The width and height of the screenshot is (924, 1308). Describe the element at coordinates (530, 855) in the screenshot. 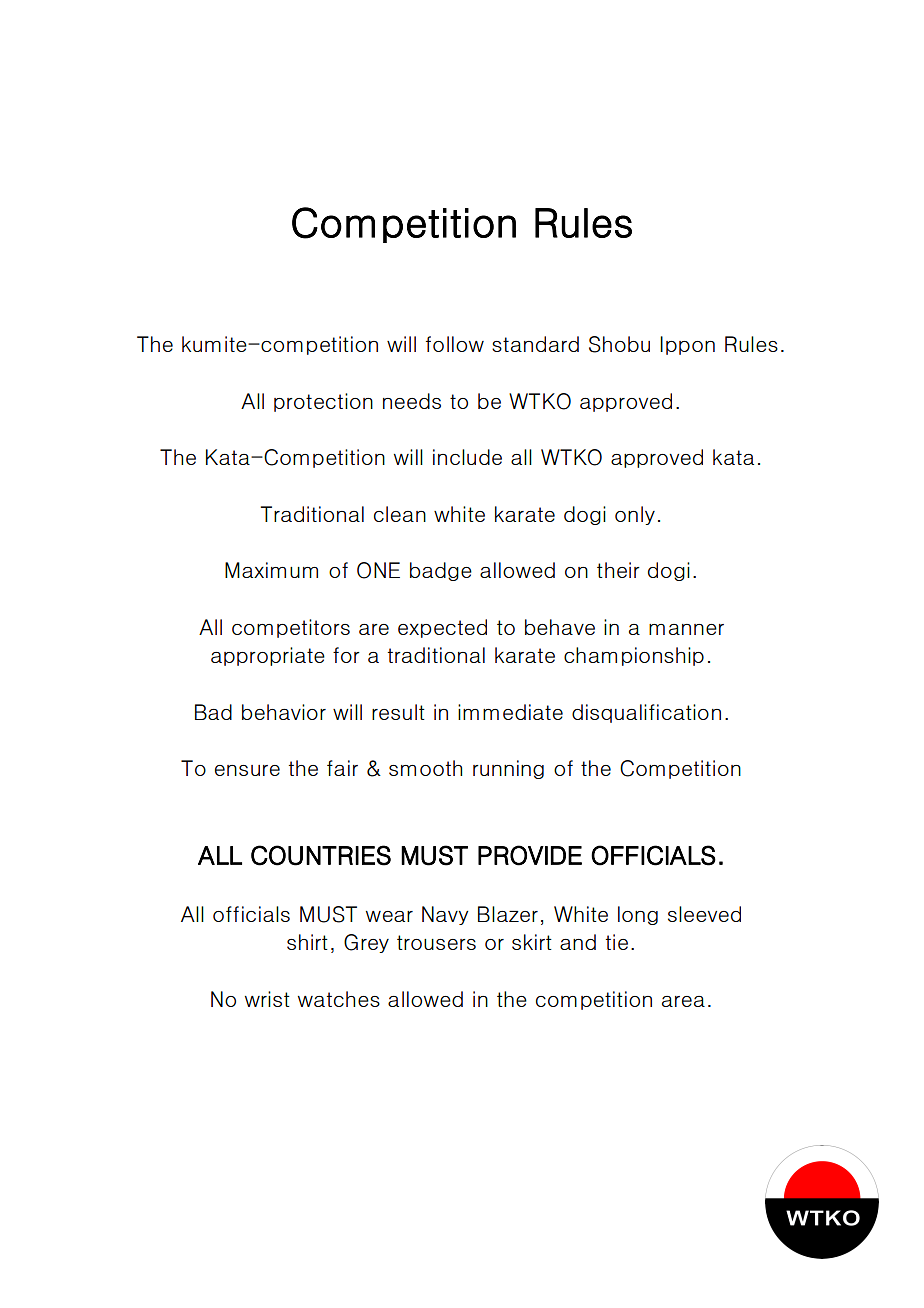

I see `PROVIDE` at that location.
